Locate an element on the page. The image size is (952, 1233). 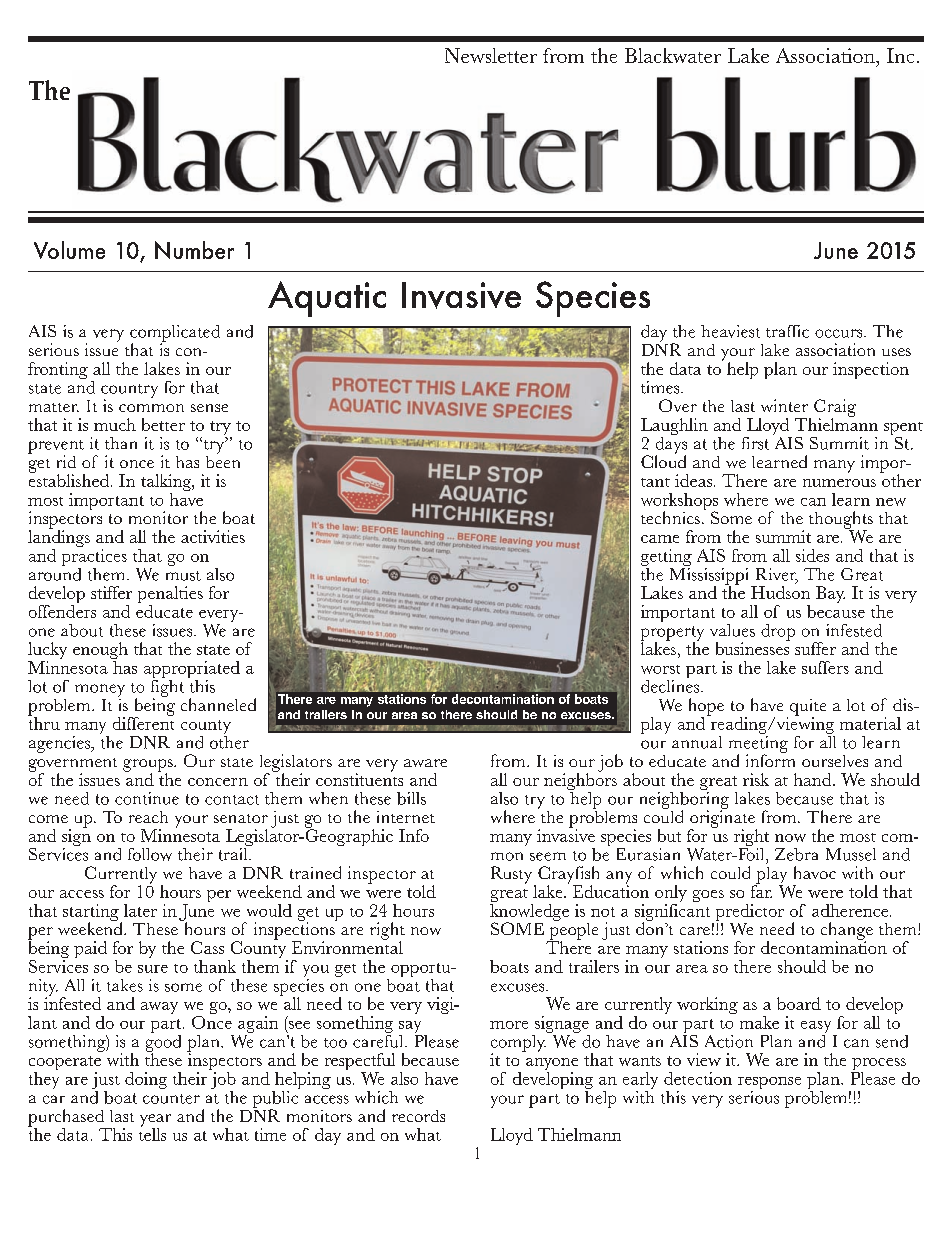
getting is located at coordinates (666, 557).
